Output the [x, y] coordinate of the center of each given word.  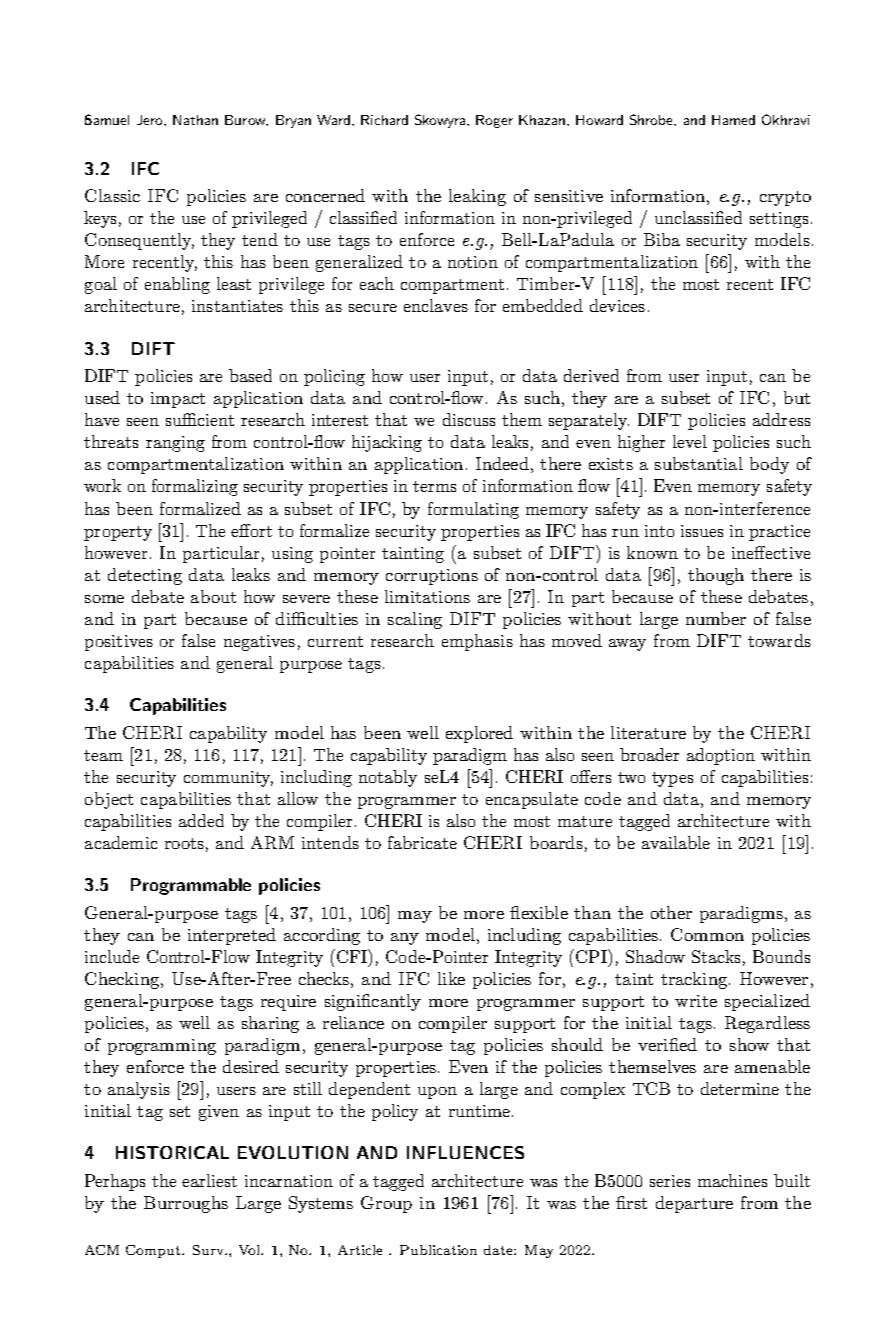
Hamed [733, 120]
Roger [494, 121]
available [676, 842]
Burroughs [186, 1204]
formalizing [195, 487]
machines [732, 1180]
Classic [112, 195]
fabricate [422, 842]
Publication [438, 1250]
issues [702, 531]
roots [184, 843]
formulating [473, 510]
